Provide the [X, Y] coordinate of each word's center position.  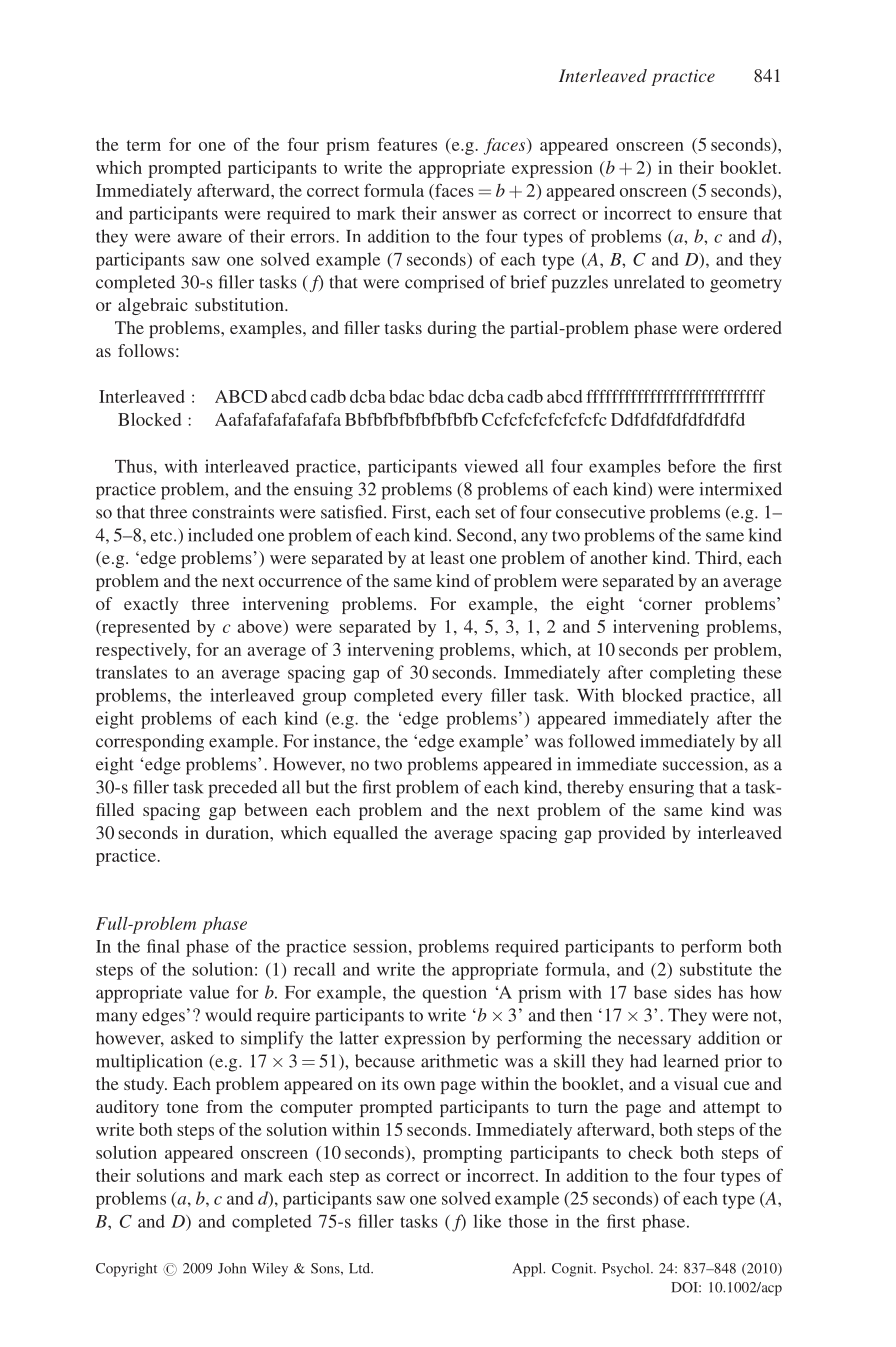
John [232, 1268]
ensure [722, 215]
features [407, 144]
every [461, 699]
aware [199, 238]
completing [692, 674]
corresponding [150, 743]
